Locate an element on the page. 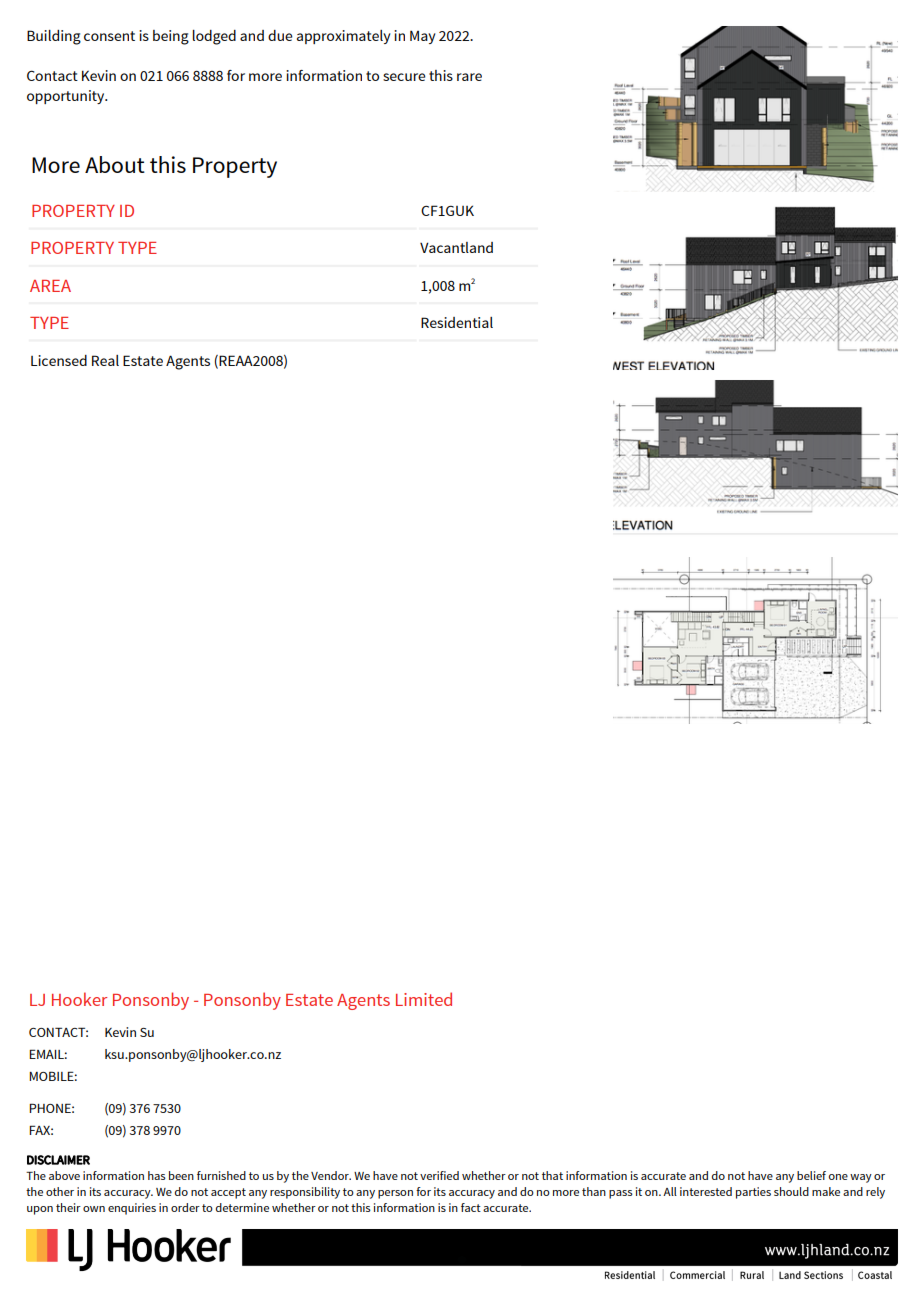  verified is located at coordinates (439, 1175).
